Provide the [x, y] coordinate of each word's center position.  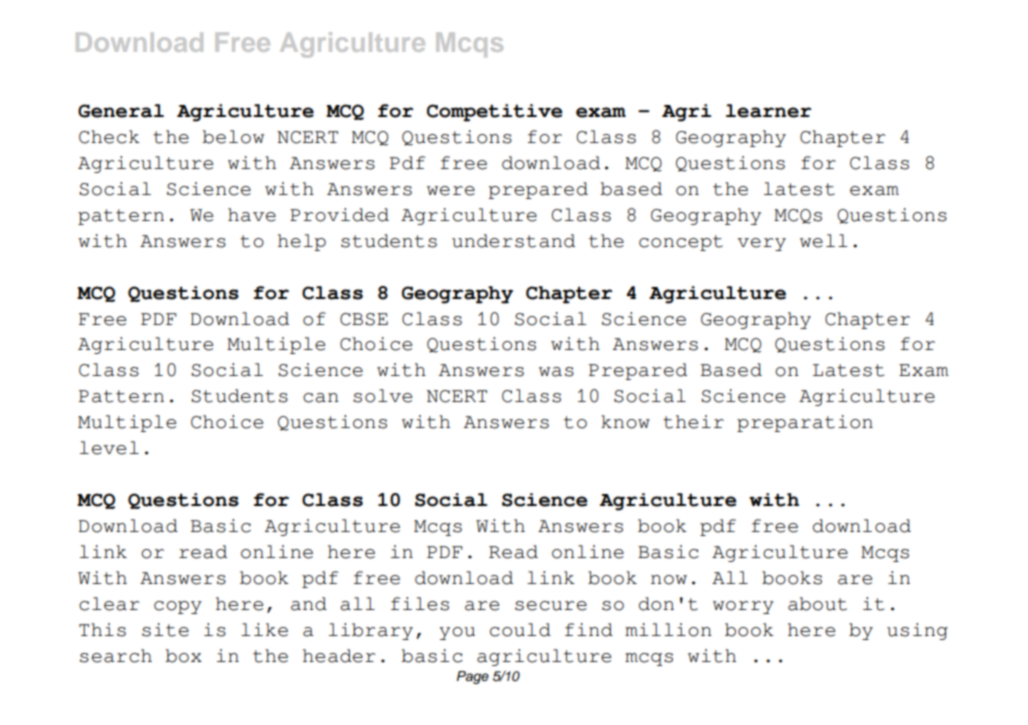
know [625, 422]
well [823, 241]
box [184, 656]
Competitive [494, 113]
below [233, 137]
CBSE [364, 319]
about [817, 604]
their [693, 422]
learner [768, 111]
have [252, 215]
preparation [805, 423]
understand [513, 241]
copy [178, 607]
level [109, 448]
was [556, 372]
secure [551, 606]
